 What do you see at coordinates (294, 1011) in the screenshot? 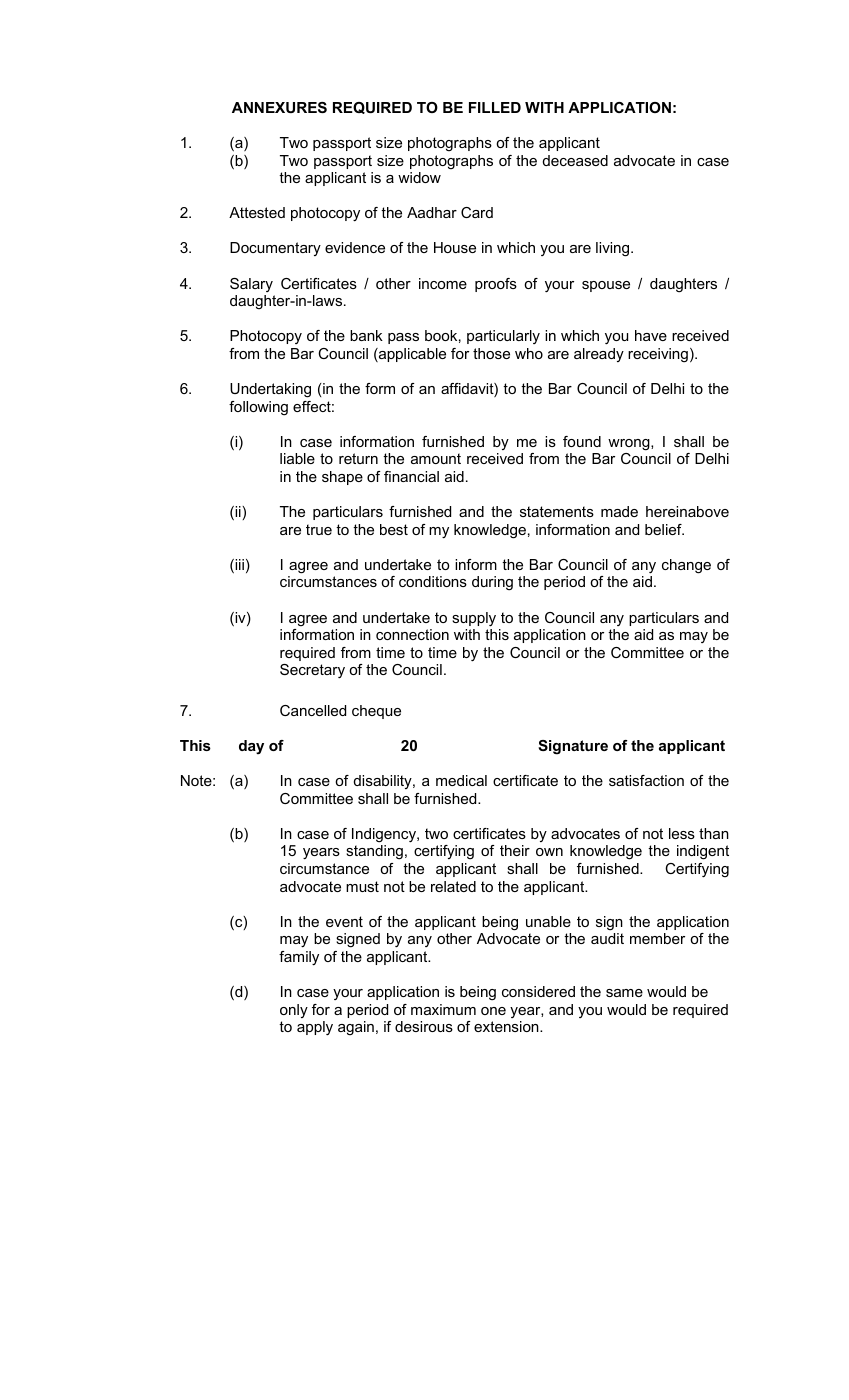
I see `only` at bounding box center [294, 1011].
